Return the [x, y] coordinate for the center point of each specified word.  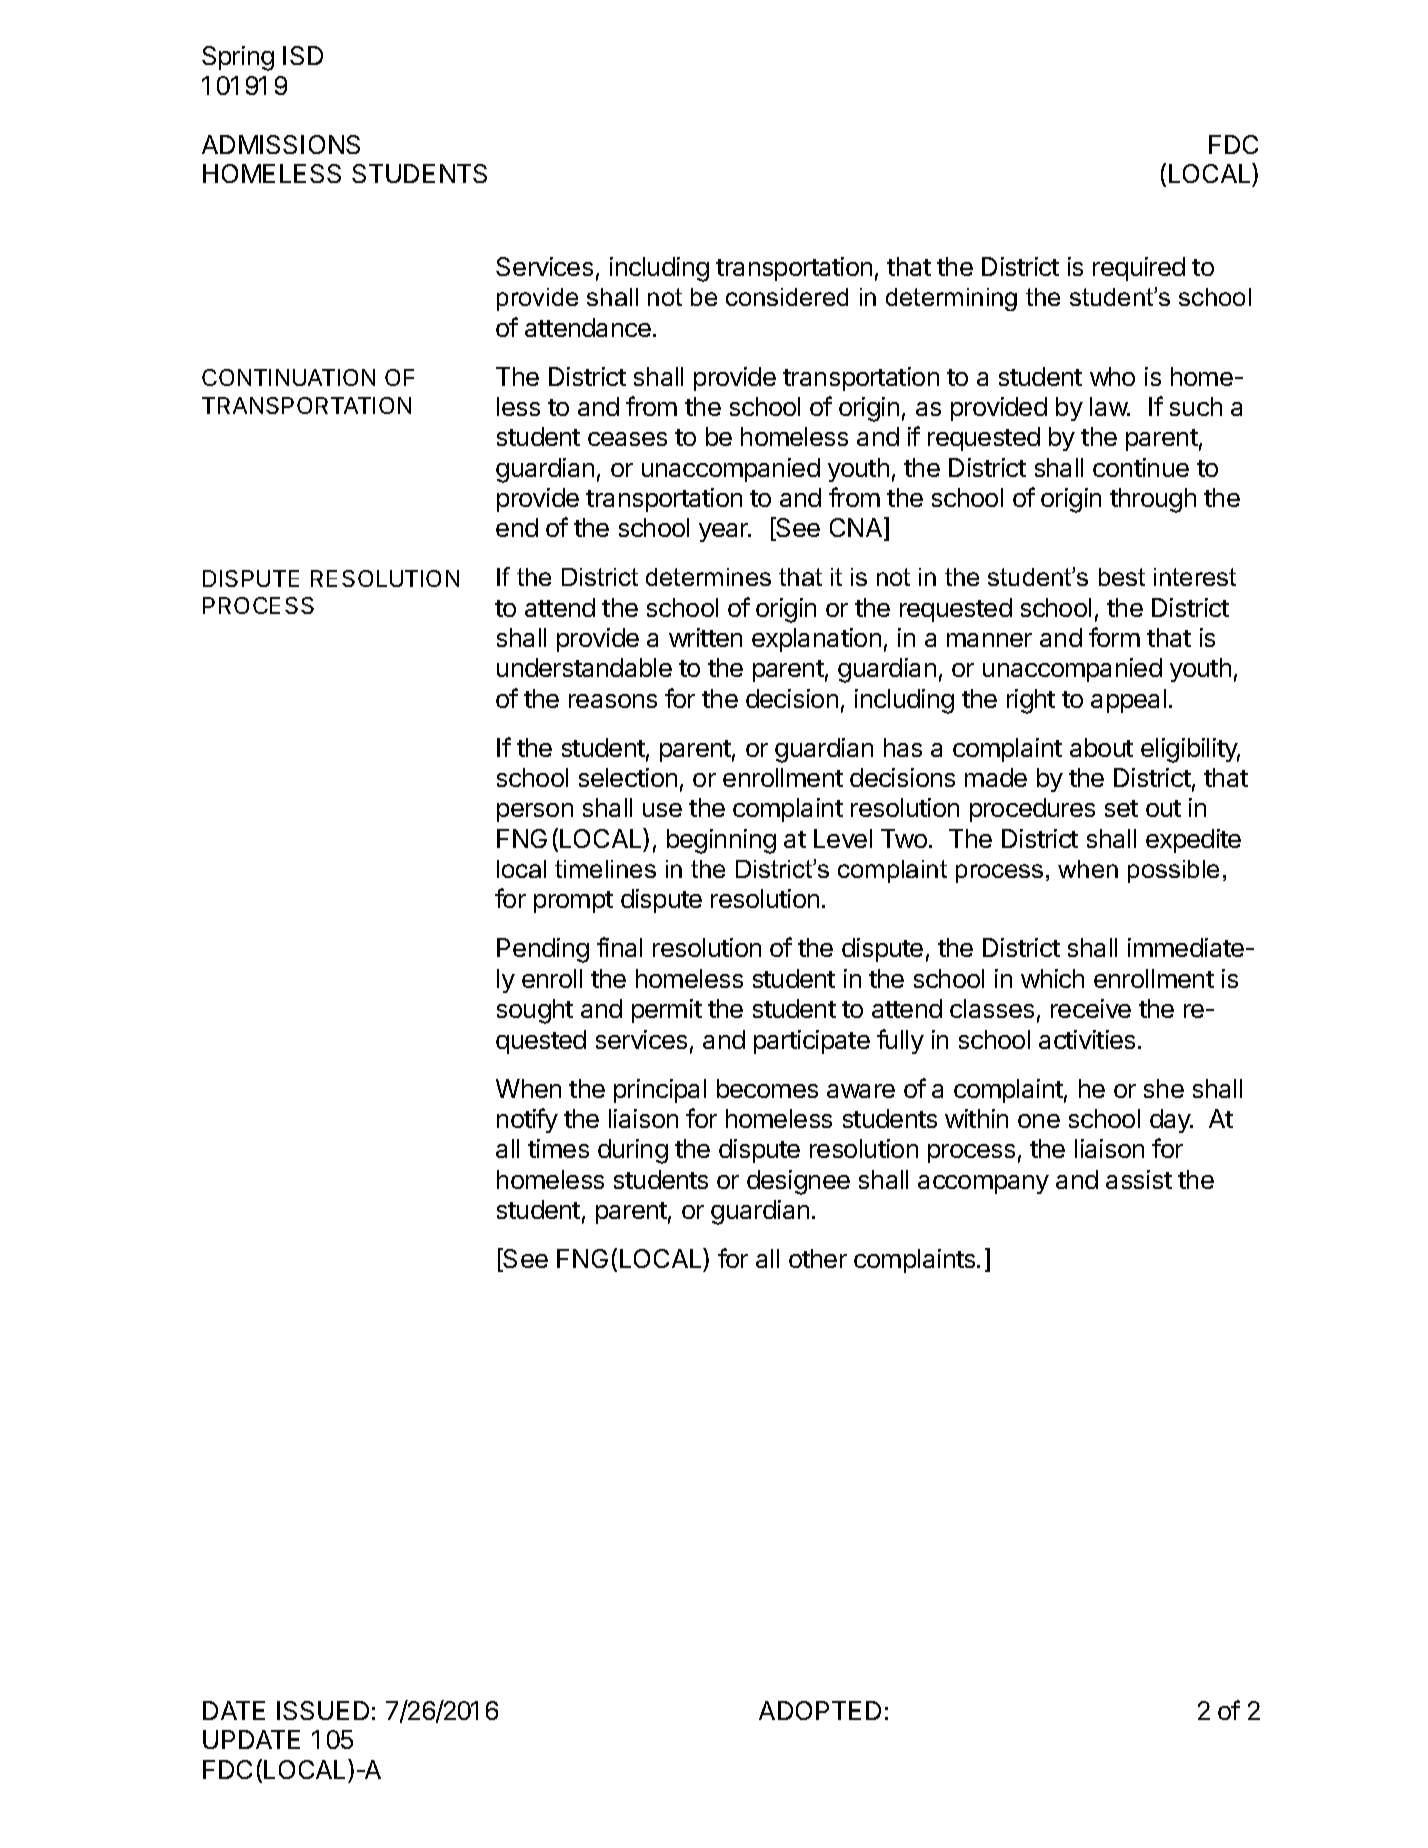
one [1039, 1121]
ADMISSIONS [281, 144]
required [1139, 269]
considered [787, 297]
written [705, 637]
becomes [767, 1088]
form [1114, 637]
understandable [584, 667]
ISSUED [323, 1710]
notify [527, 1120]
